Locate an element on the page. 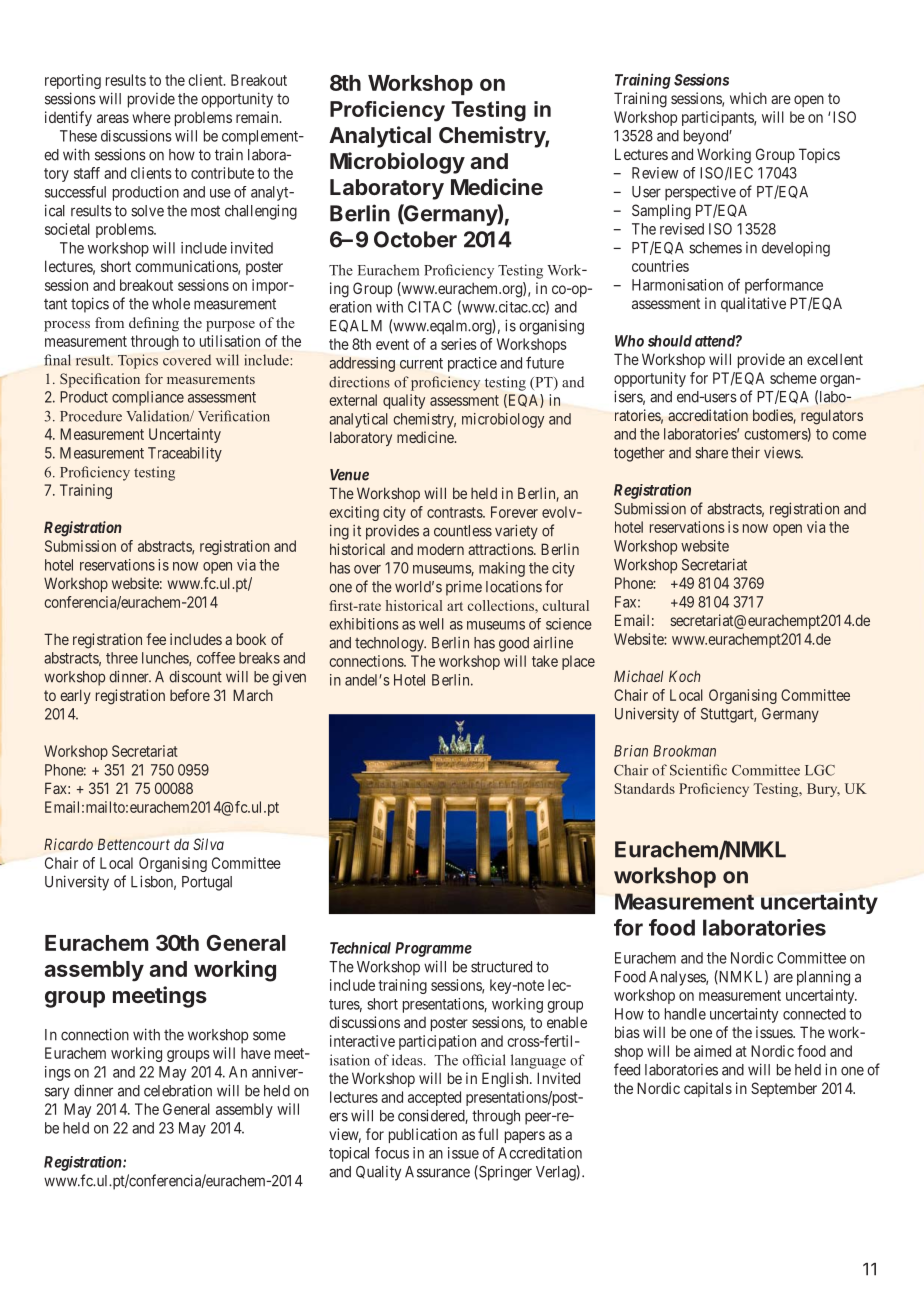 The width and height of the document is (924, 1308). Brian is located at coordinates (631, 751).
